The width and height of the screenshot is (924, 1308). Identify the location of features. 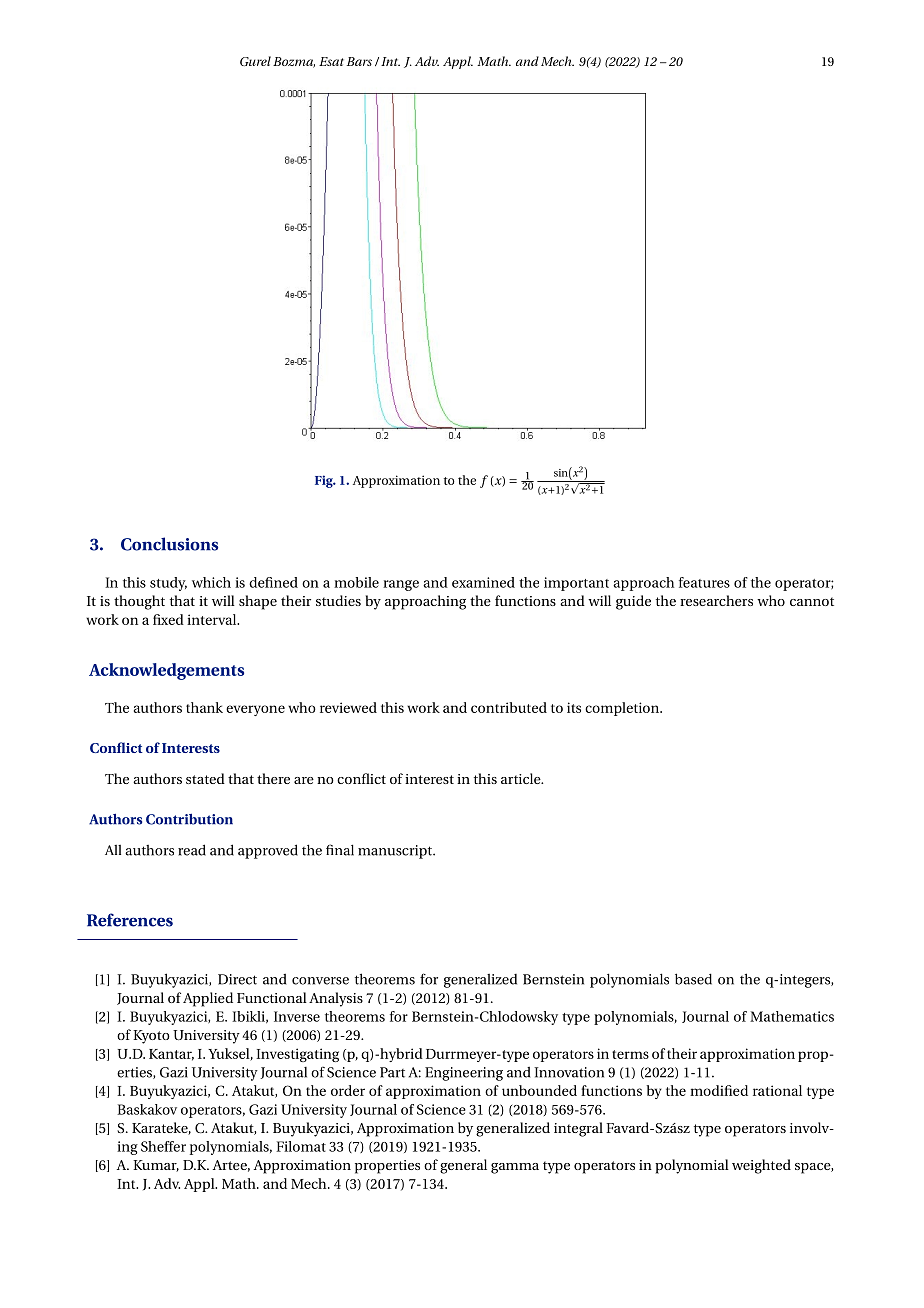
(704, 582).
